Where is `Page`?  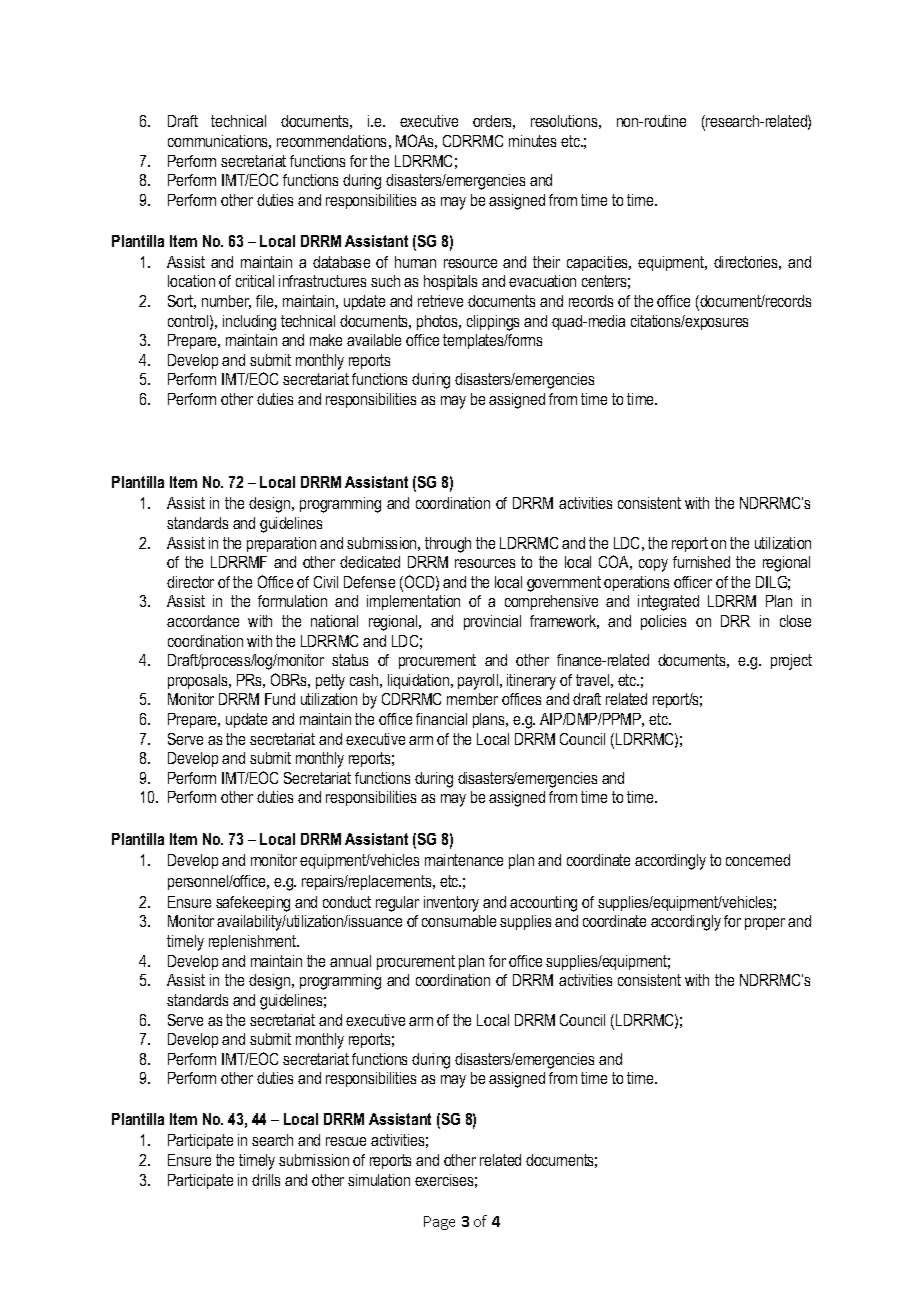
Page is located at coordinates (439, 1223).
